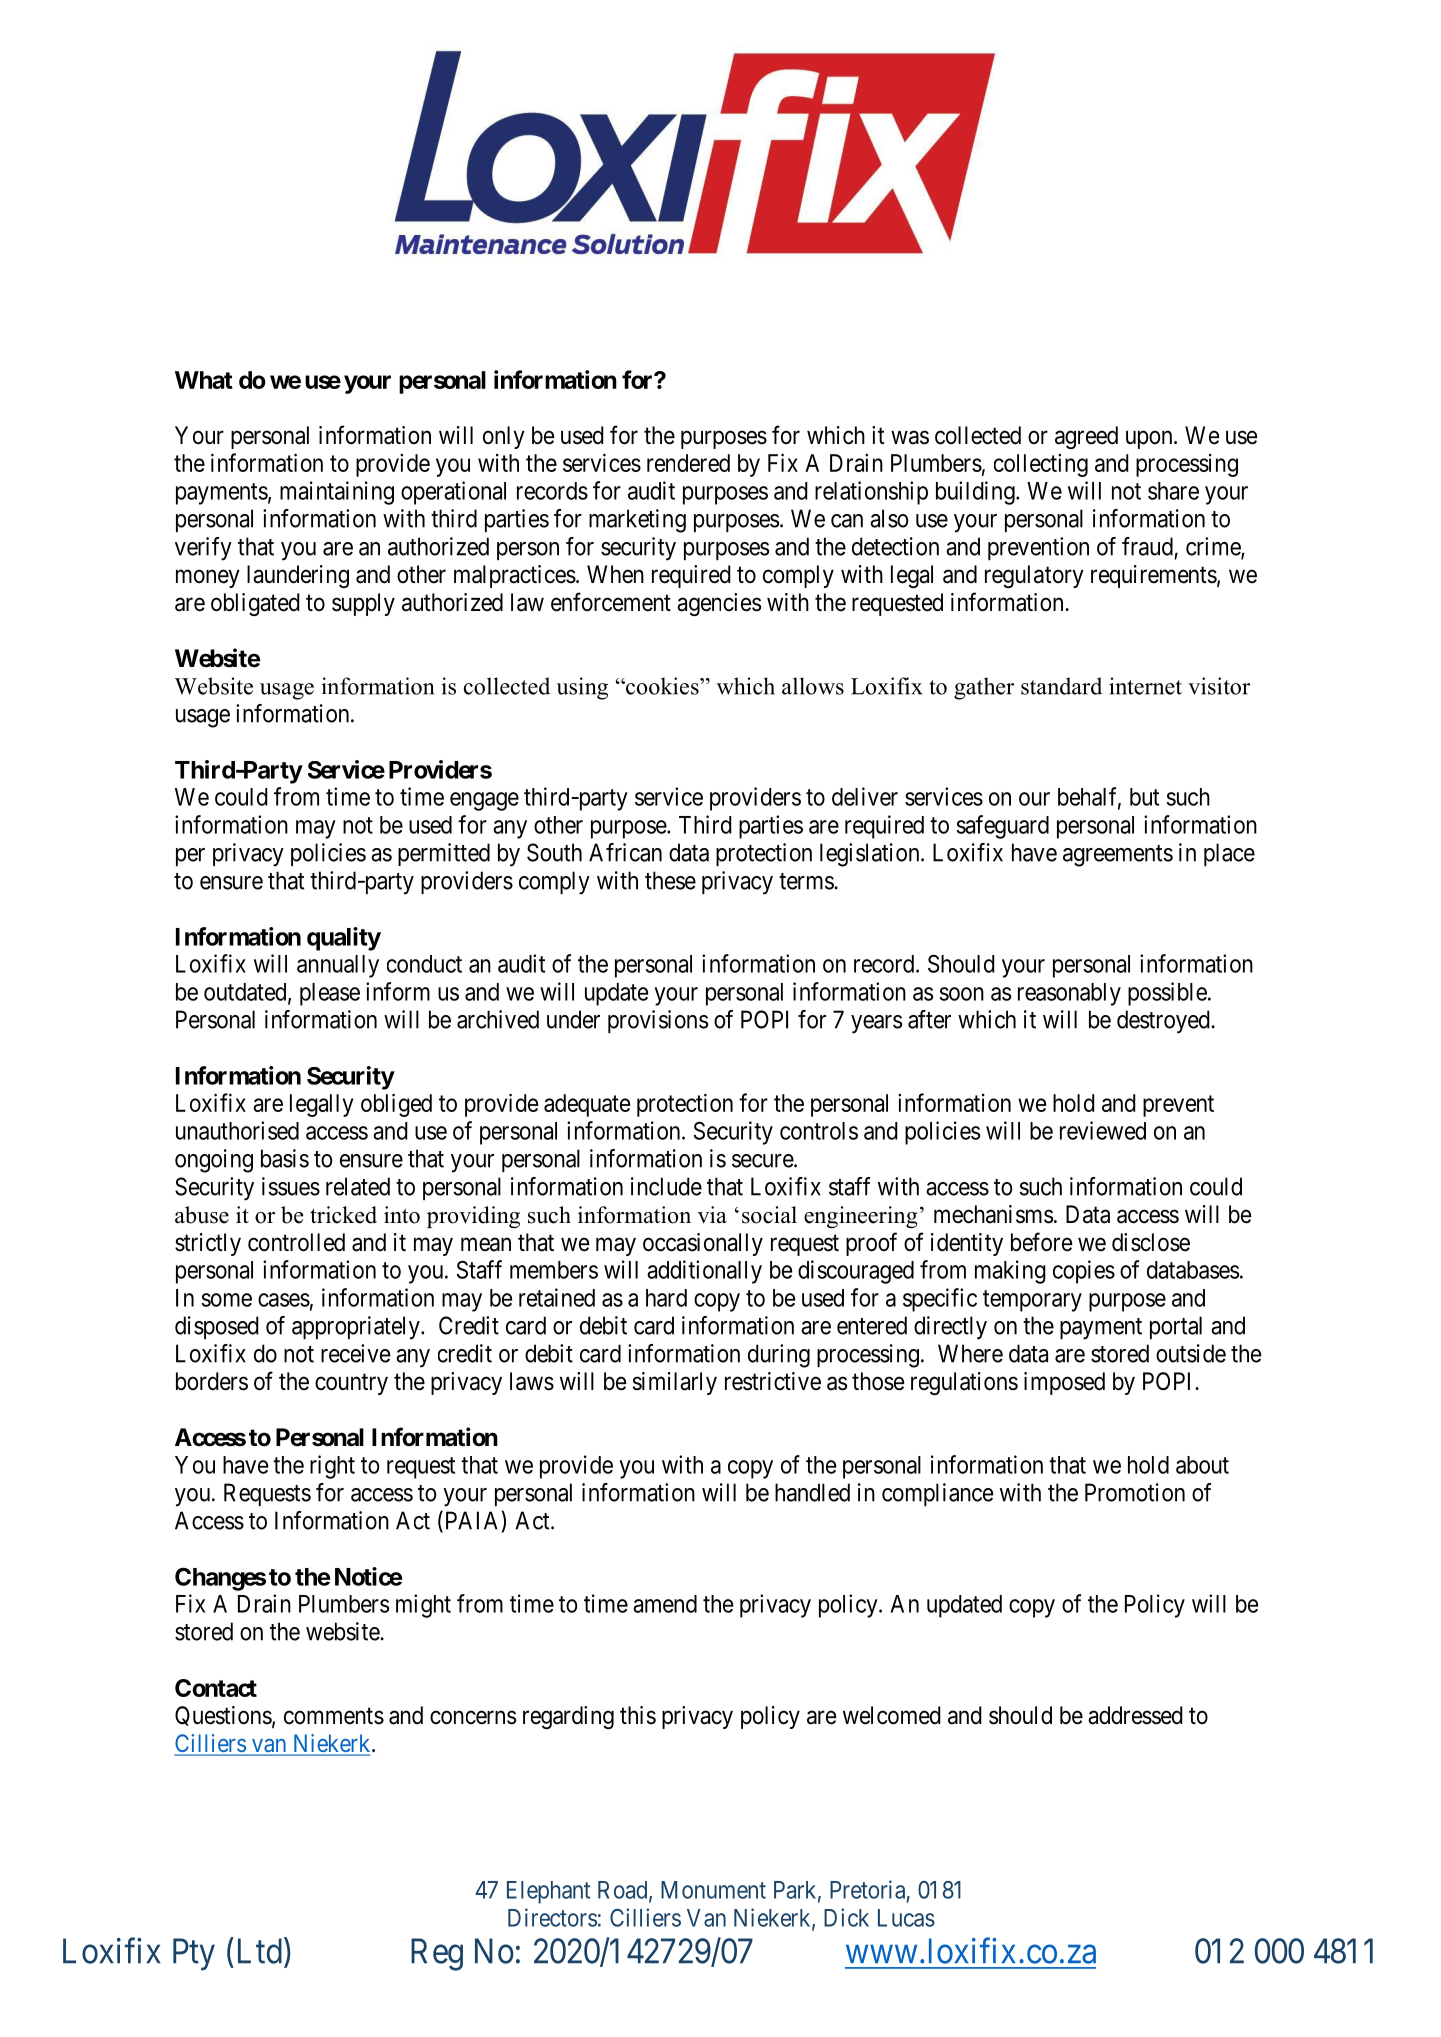 This image has width=1441, height=2037. I want to click on agreed, so click(1086, 437).
